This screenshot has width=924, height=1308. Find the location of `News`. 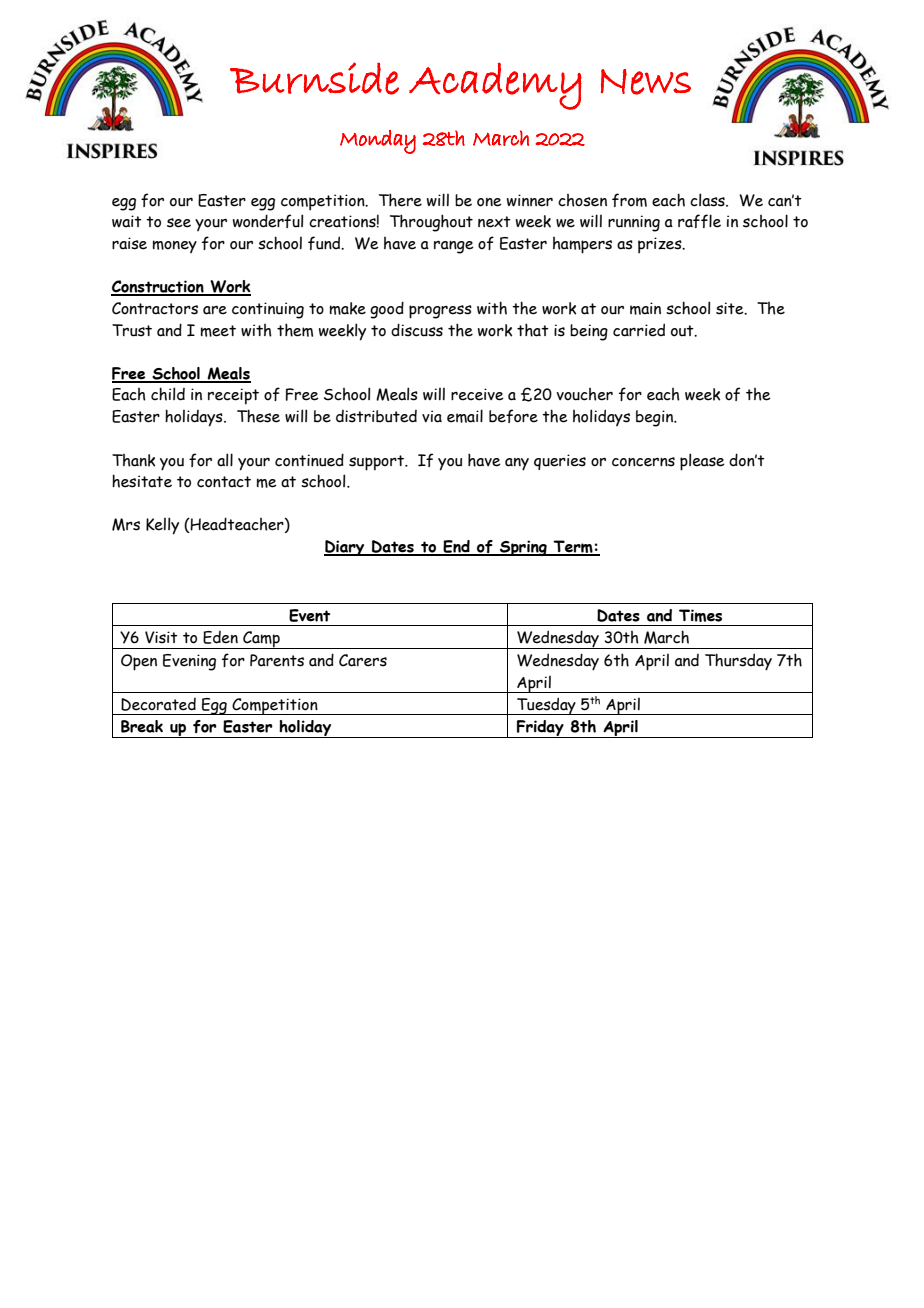

News is located at coordinates (646, 82).
